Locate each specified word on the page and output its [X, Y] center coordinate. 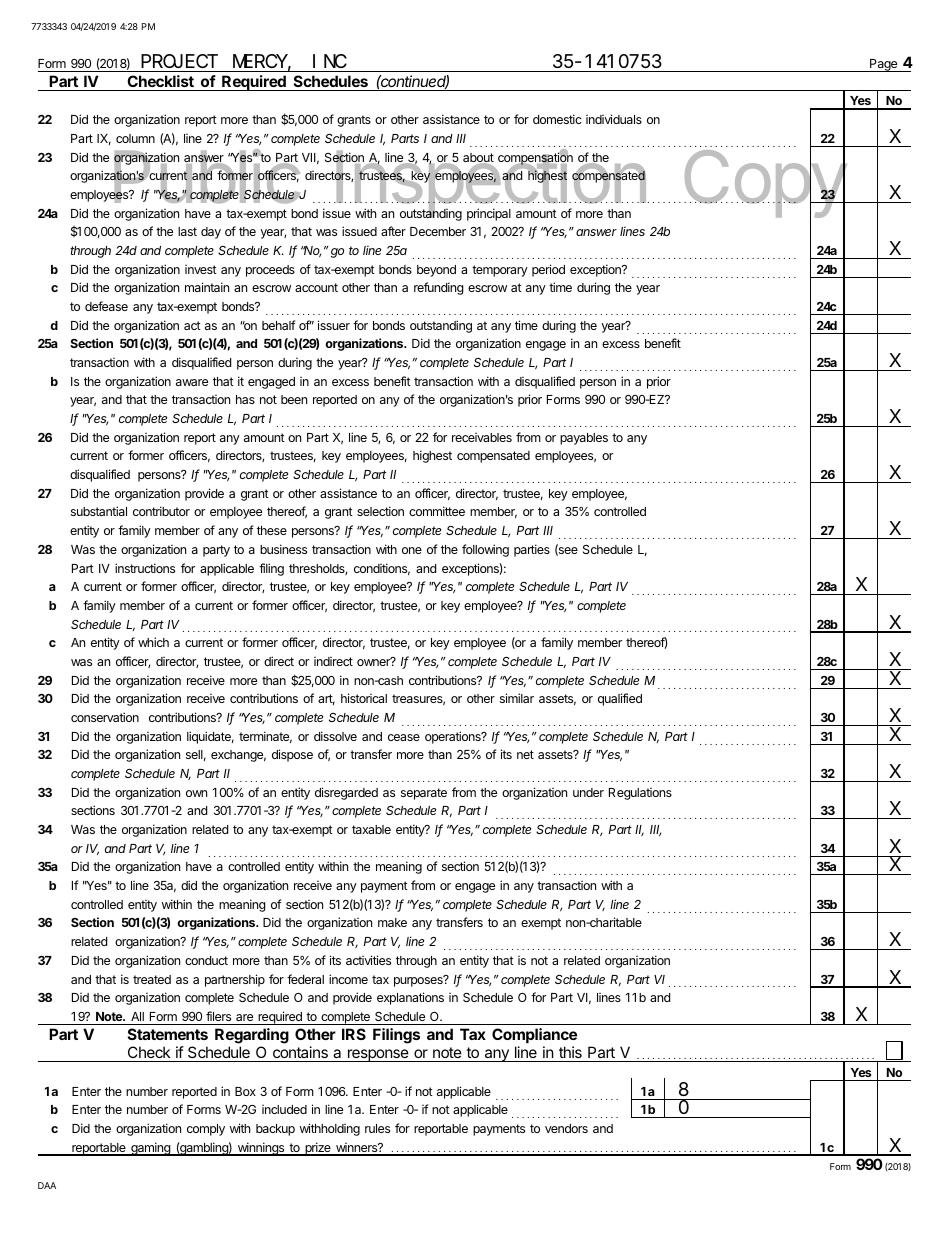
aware [192, 382]
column [135, 138]
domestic [557, 119]
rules [377, 1128]
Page [884, 65]
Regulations [640, 794]
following [485, 550]
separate [424, 794]
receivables [482, 437]
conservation [105, 717]
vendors [566, 1128]
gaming [150, 1149]
